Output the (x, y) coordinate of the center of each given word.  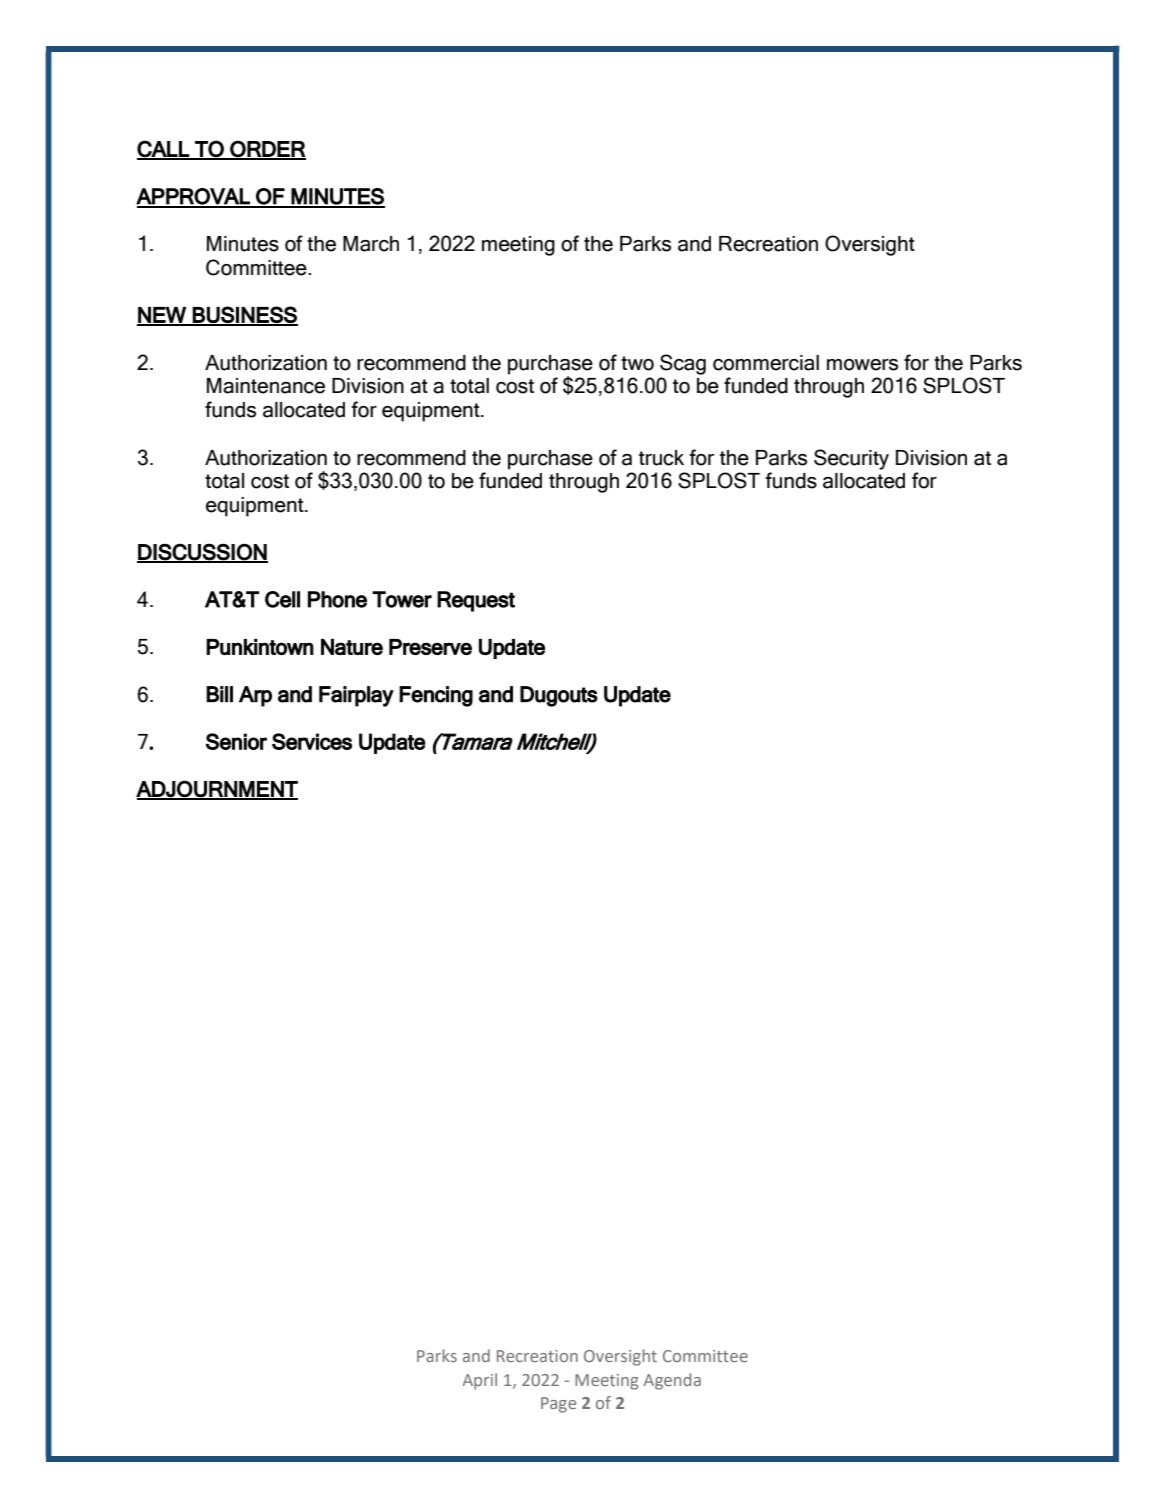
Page (558, 1405)
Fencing (436, 696)
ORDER (267, 149)
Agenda (672, 1381)
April (480, 1381)
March (371, 244)
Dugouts (559, 696)
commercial (766, 363)
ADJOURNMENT (217, 789)
